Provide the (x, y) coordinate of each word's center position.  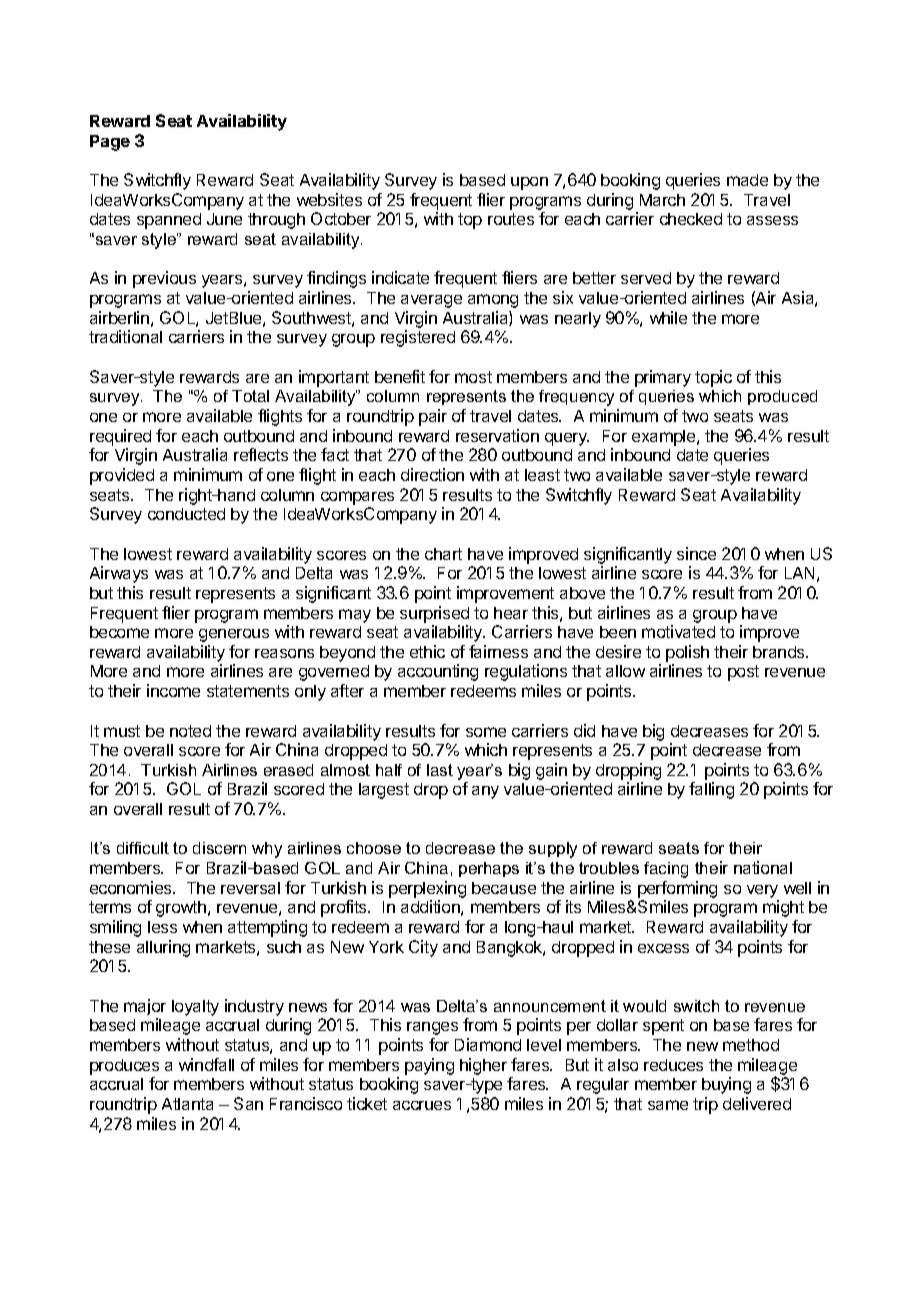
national (763, 867)
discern (219, 848)
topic (713, 378)
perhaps (489, 869)
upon (529, 183)
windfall (206, 1064)
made (747, 180)
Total (250, 396)
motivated (678, 631)
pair (433, 417)
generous (234, 635)
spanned (169, 221)
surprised (434, 614)
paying (429, 1066)
